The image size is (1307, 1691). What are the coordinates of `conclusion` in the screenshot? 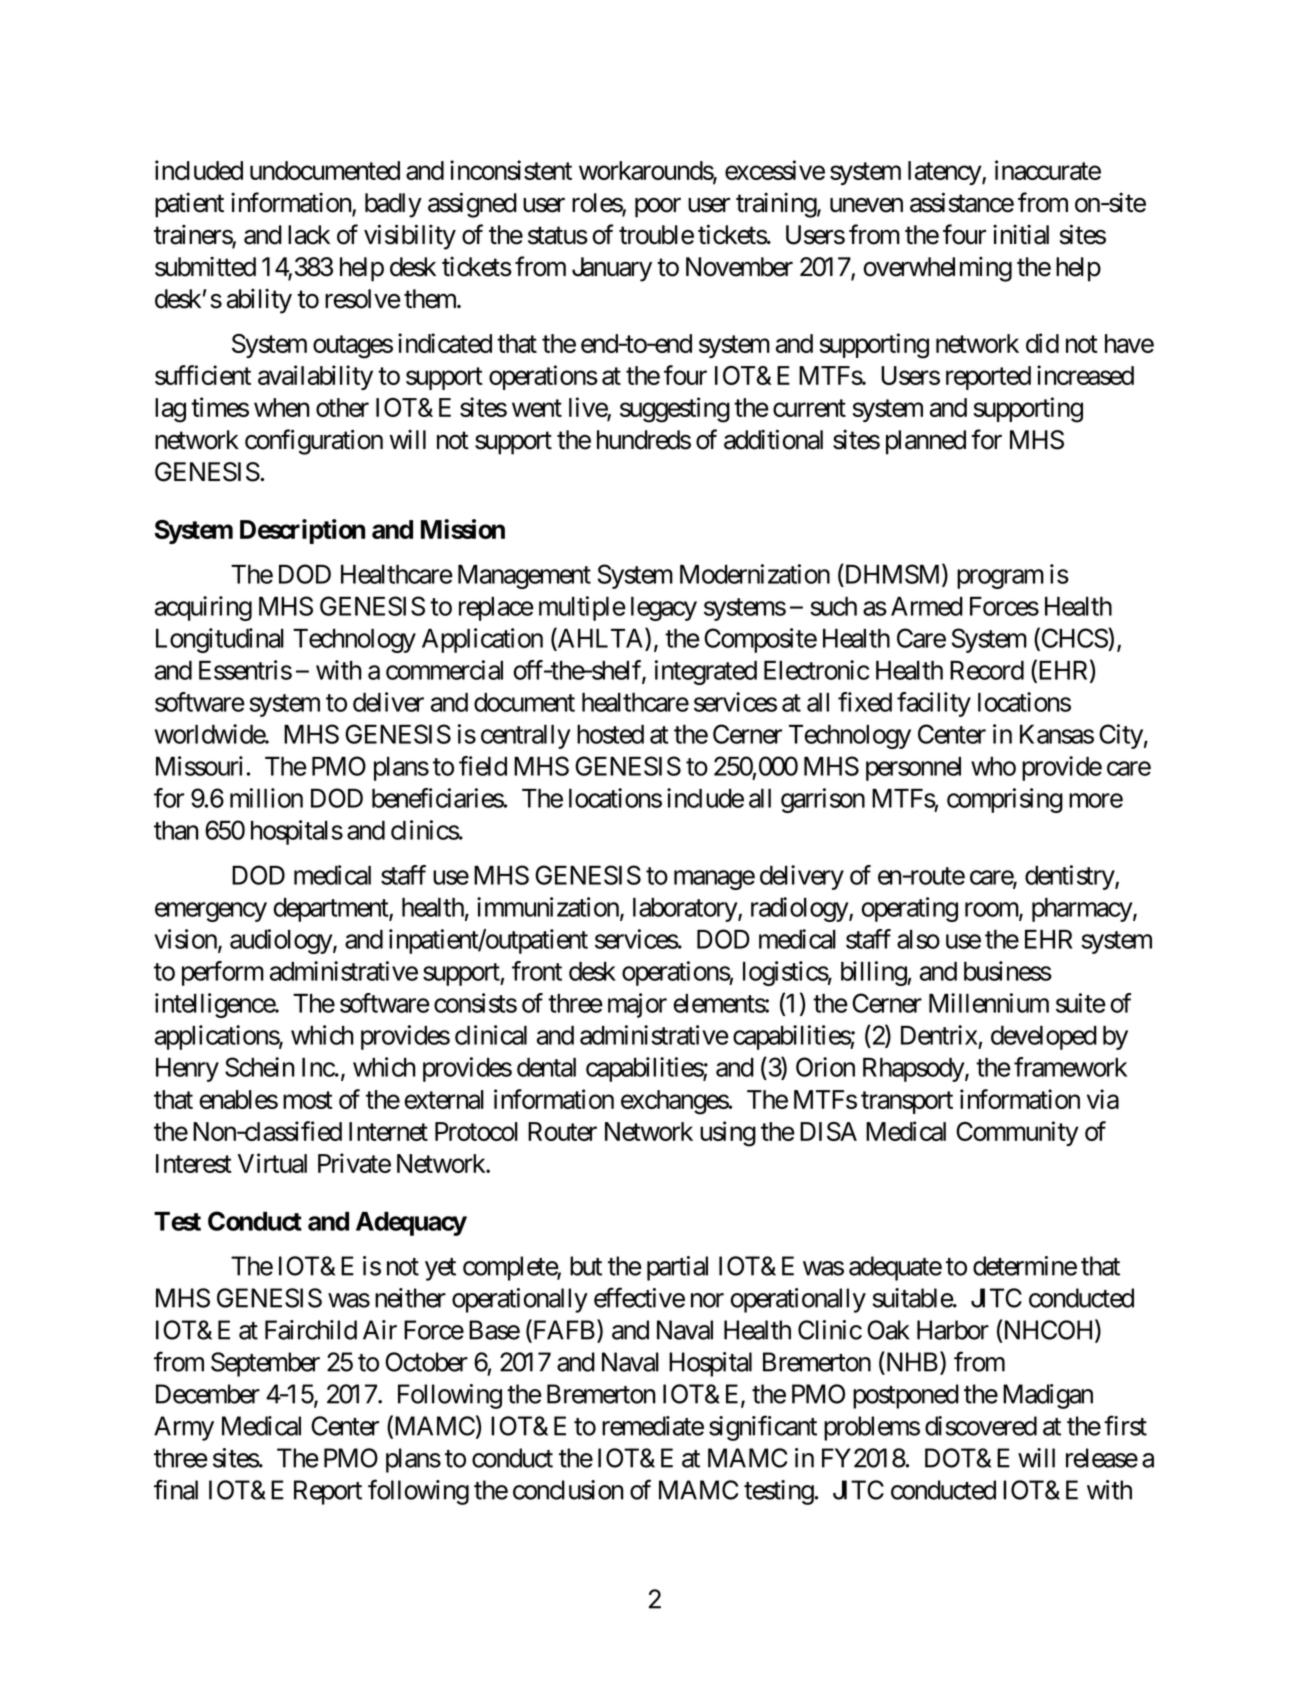 It's located at (568, 1490).
